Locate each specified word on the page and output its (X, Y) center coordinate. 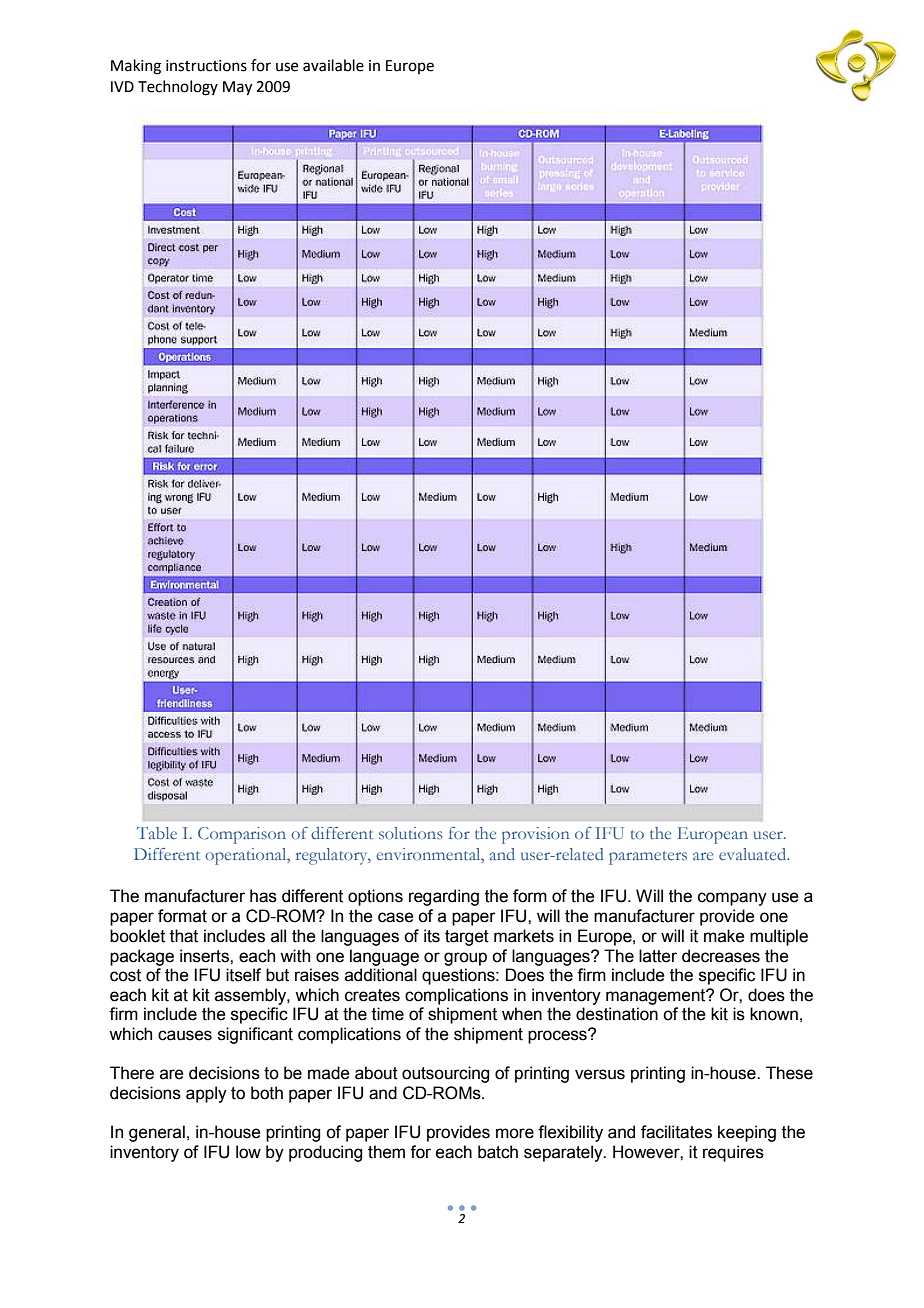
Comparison (242, 835)
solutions (411, 833)
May (237, 88)
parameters (648, 858)
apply (206, 1094)
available (333, 65)
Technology (178, 88)
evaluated (754, 854)
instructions (206, 66)
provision (536, 835)
